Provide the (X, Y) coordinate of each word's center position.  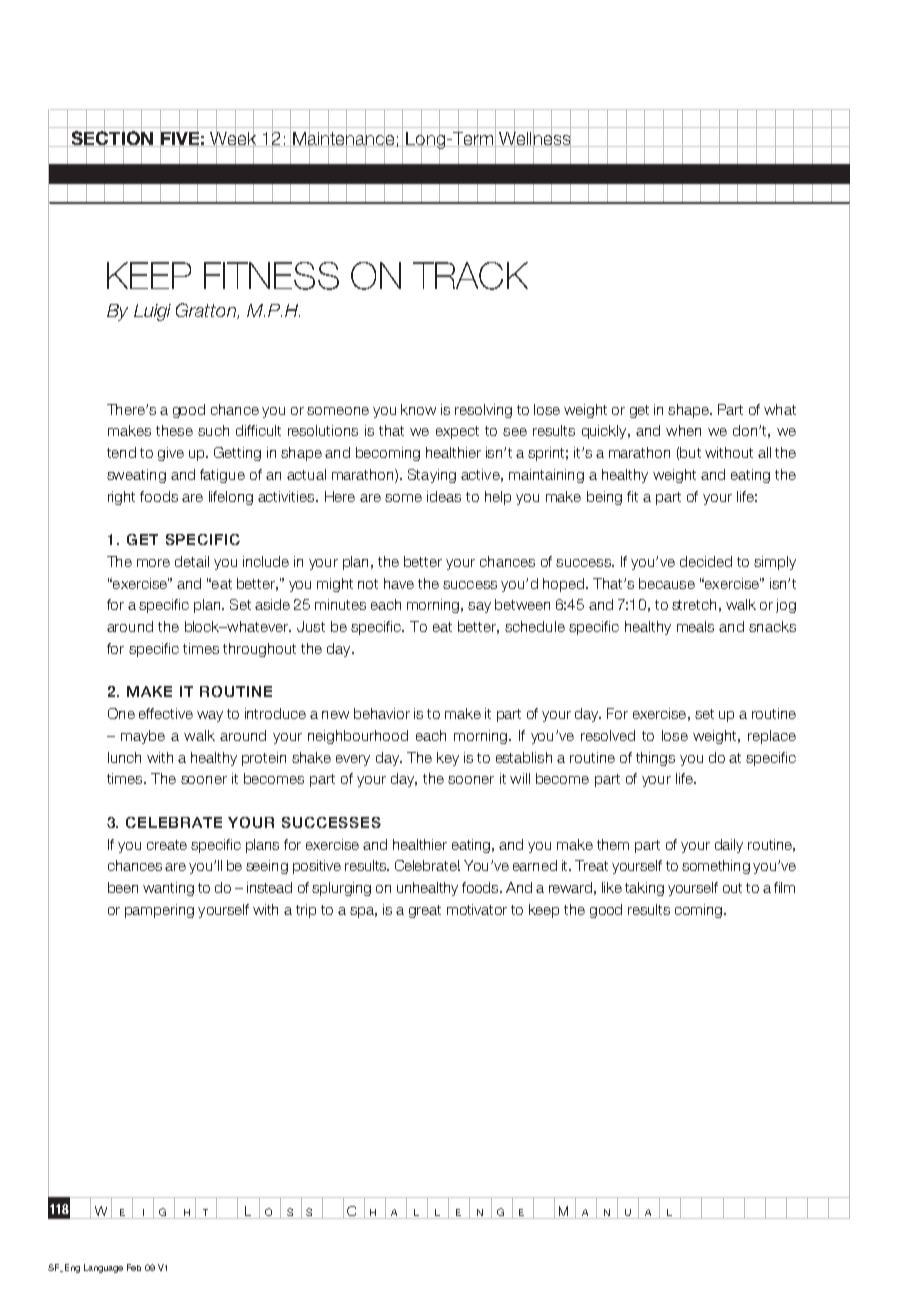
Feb (134, 1267)
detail (192, 561)
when (683, 430)
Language (103, 1268)
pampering (159, 911)
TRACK (470, 276)
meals (695, 626)
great (425, 911)
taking (644, 889)
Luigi (152, 312)
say (479, 607)
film (784, 887)
